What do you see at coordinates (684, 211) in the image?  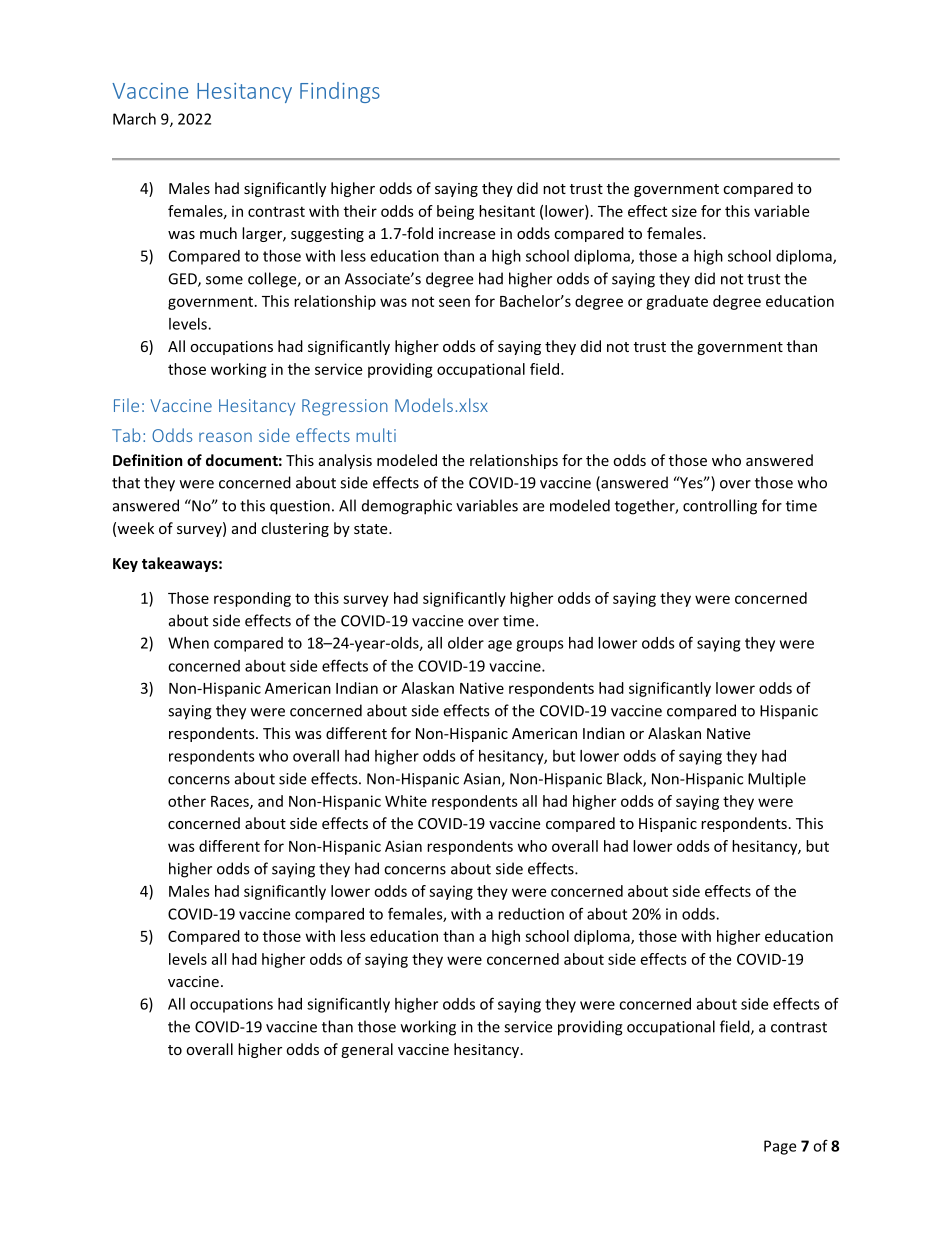 I see `size` at bounding box center [684, 211].
